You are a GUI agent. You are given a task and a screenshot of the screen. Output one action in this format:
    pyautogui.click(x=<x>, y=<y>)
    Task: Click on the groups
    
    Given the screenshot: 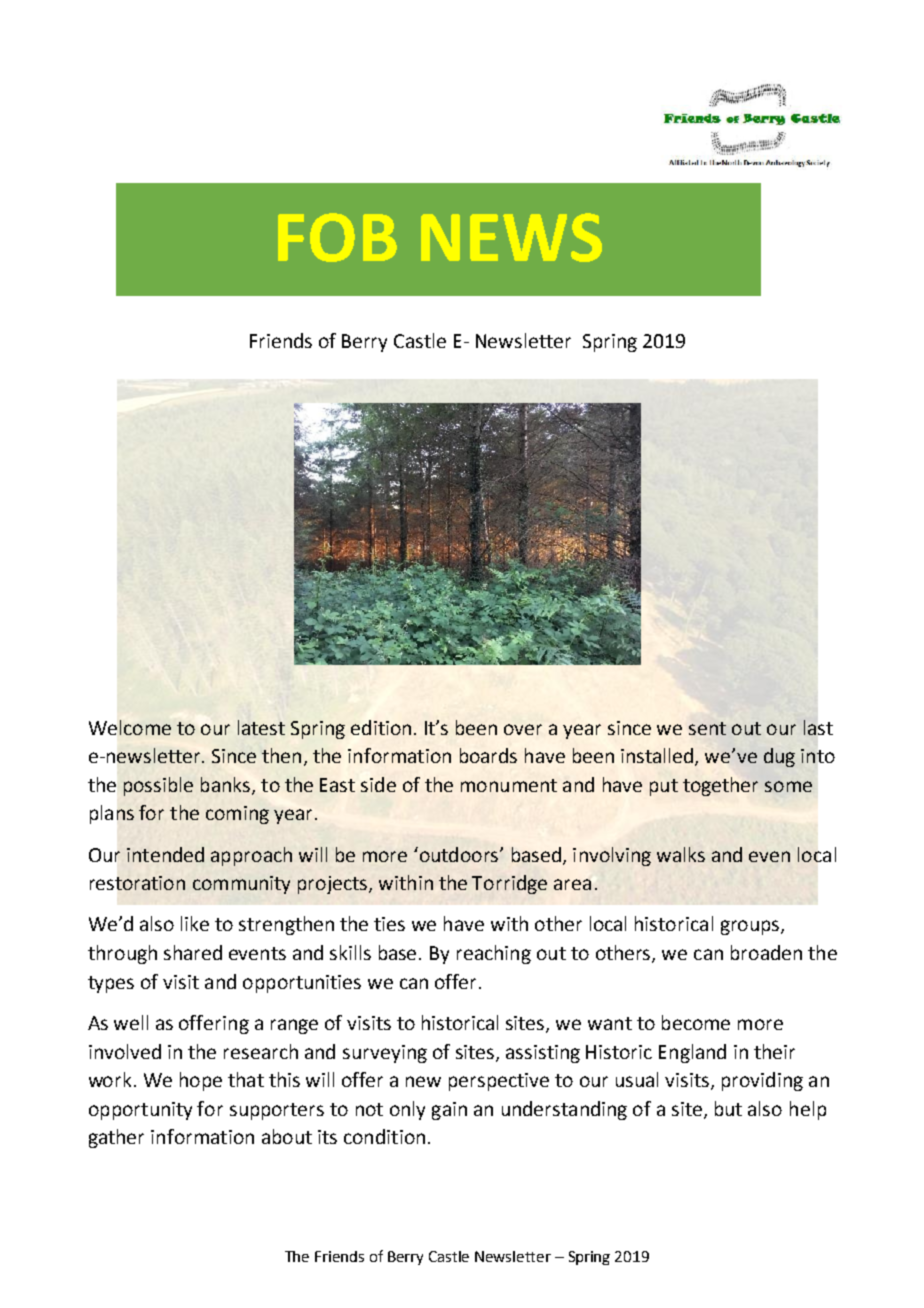 What is the action you would take?
    pyautogui.click(x=751, y=927)
